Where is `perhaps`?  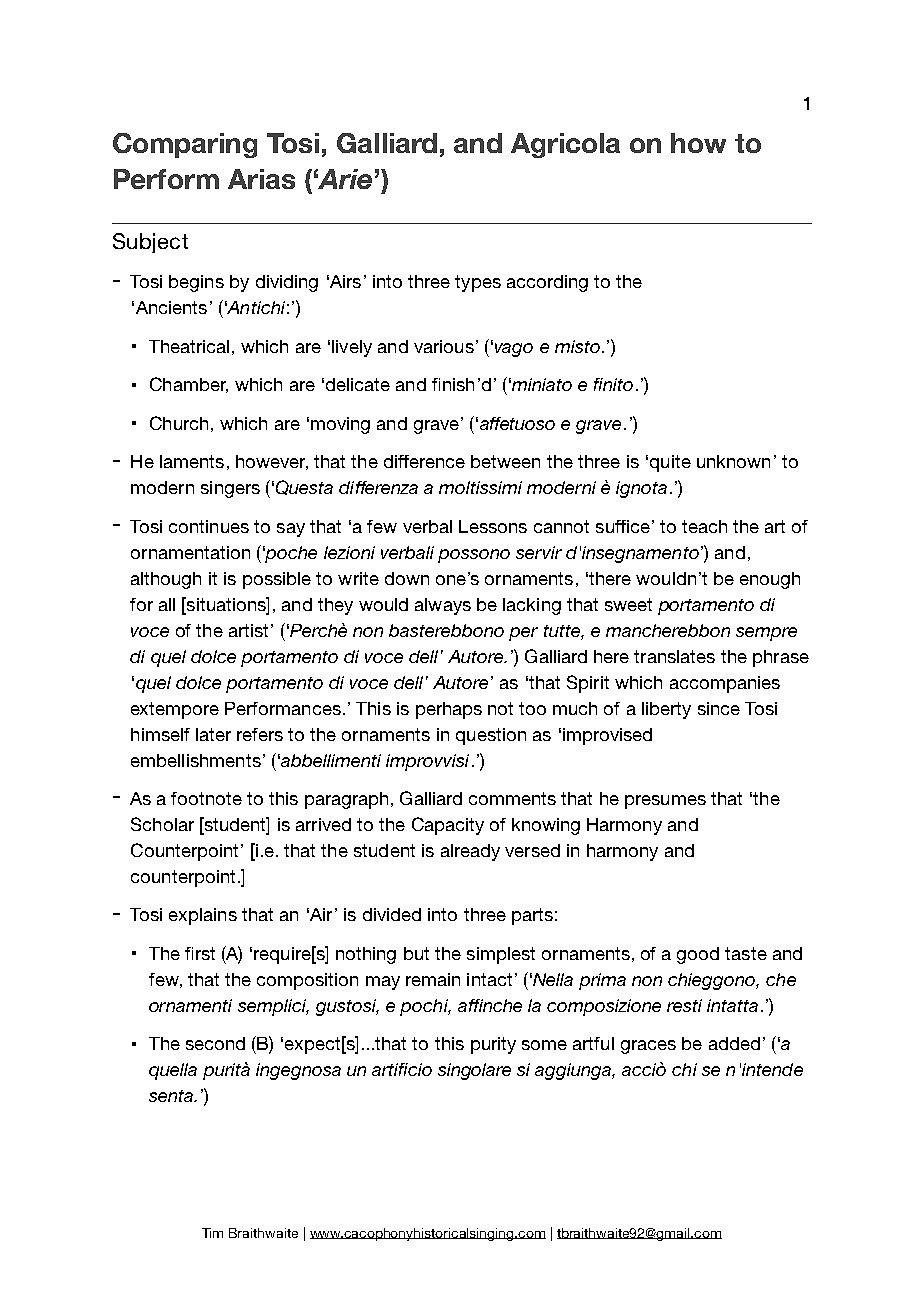 perhaps is located at coordinates (449, 710).
